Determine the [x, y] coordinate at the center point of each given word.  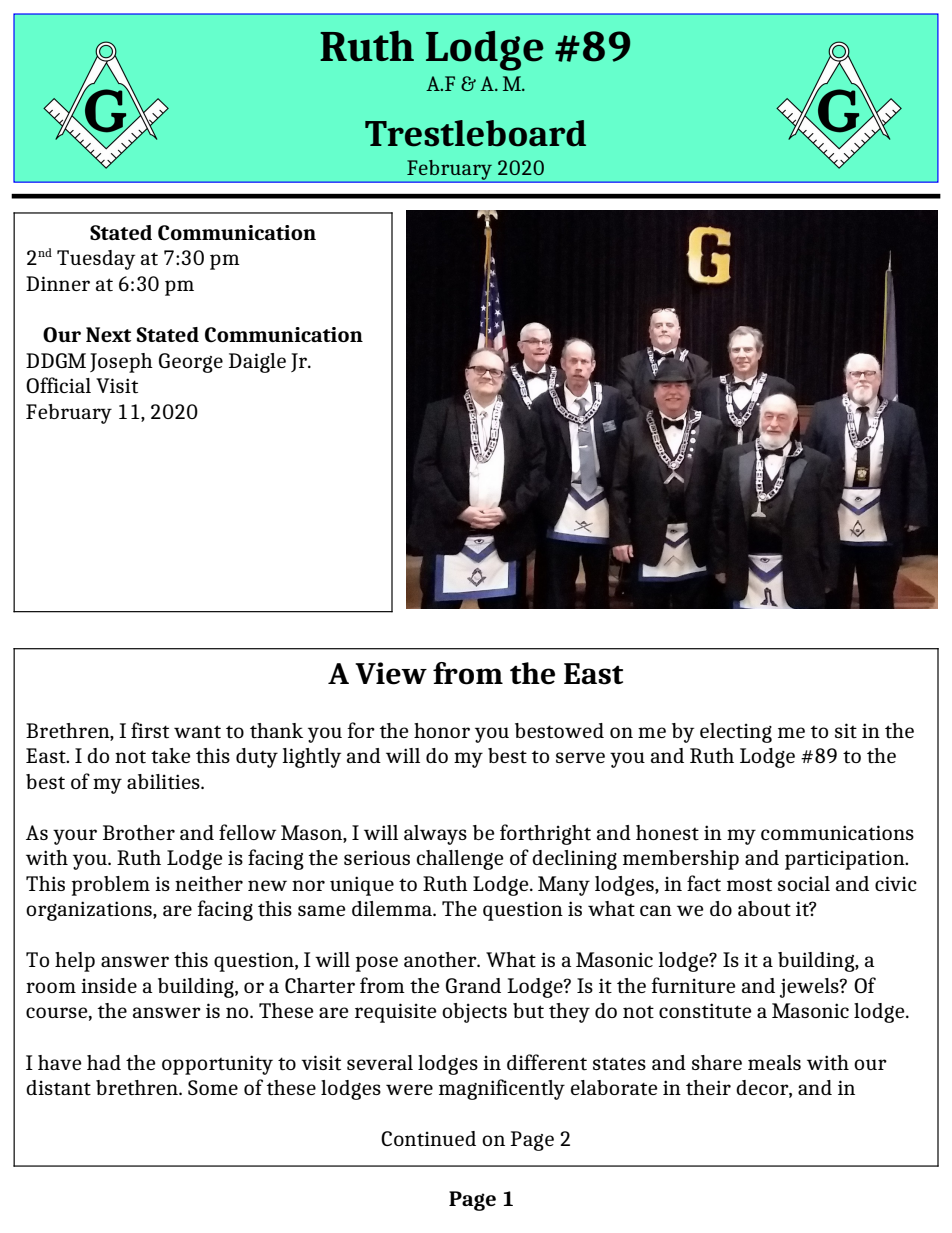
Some [213, 1087]
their [708, 1088]
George [191, 363]
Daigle [257, 363]
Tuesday [96, 260]
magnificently [502, 1089]
